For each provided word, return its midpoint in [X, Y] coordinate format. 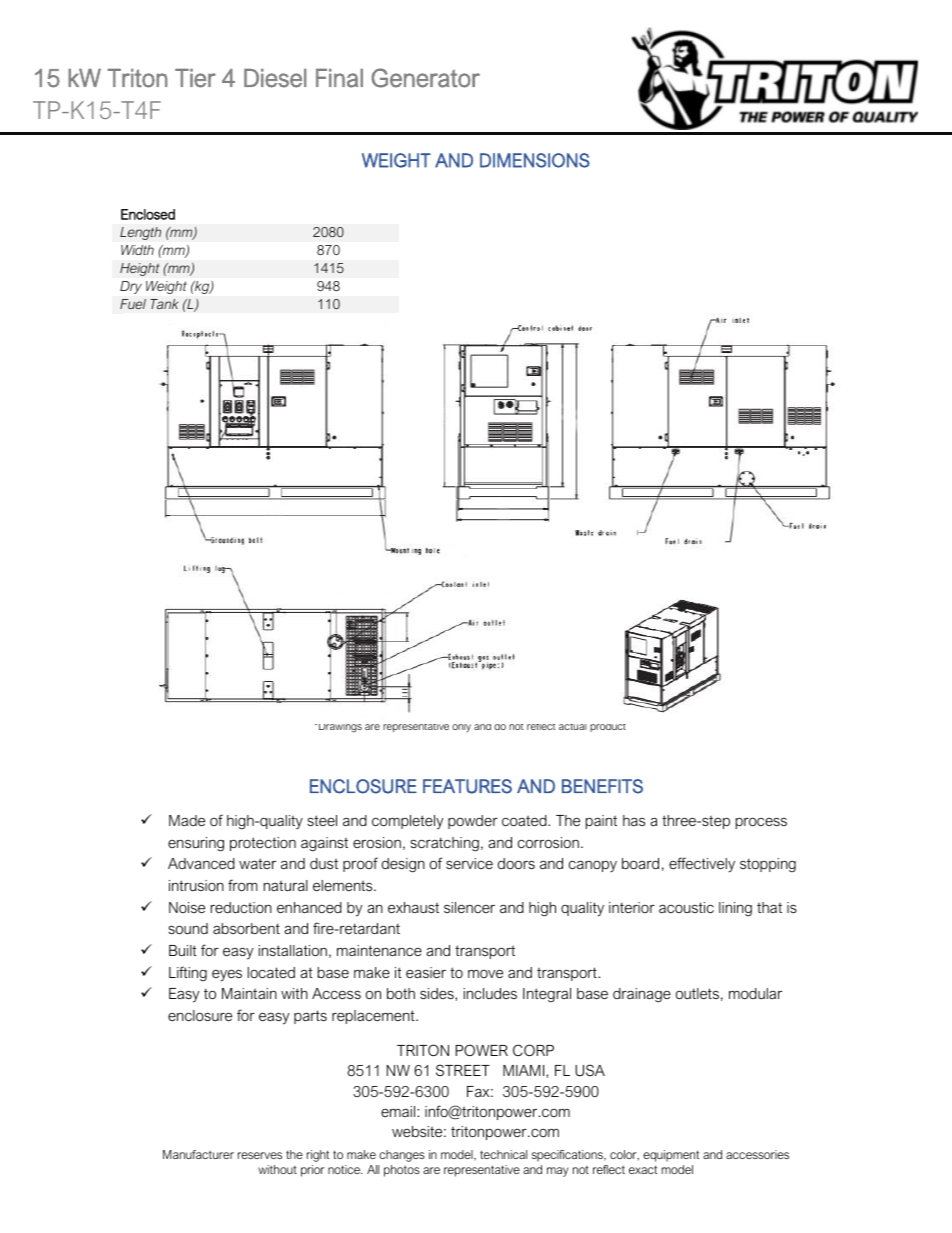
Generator [425, 78]
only [461, 728]
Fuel [133, 304]
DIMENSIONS [535, 160]
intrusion [196, 885]
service [469, 863]
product [608, 728]
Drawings [340, 728]
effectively [702, 865]
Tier [195, 78]
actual [572, 727]
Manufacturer [198, 1154]
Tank [164, 304]
